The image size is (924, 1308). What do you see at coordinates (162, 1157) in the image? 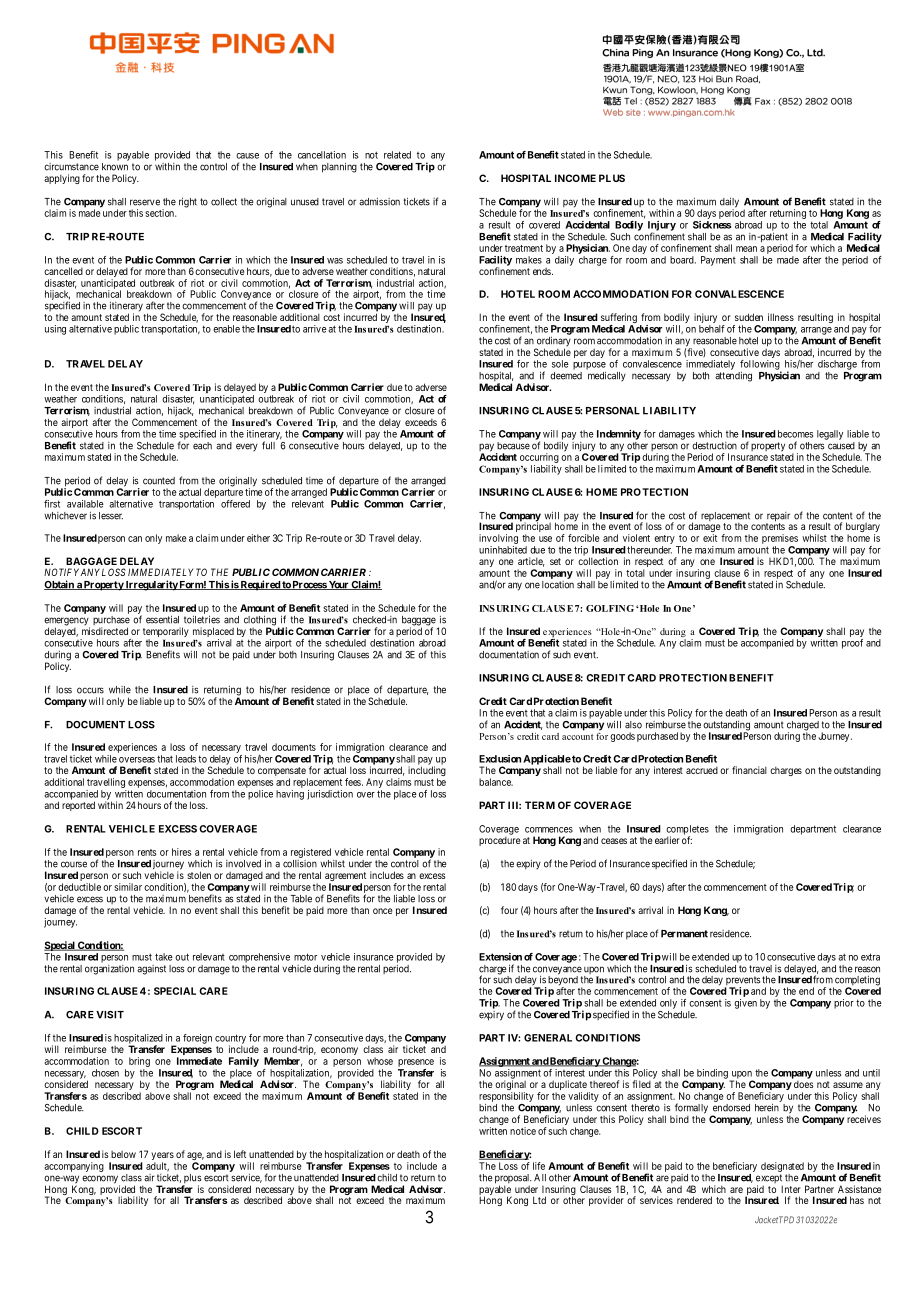
I see `years` at bounding box center [162, 1157].
